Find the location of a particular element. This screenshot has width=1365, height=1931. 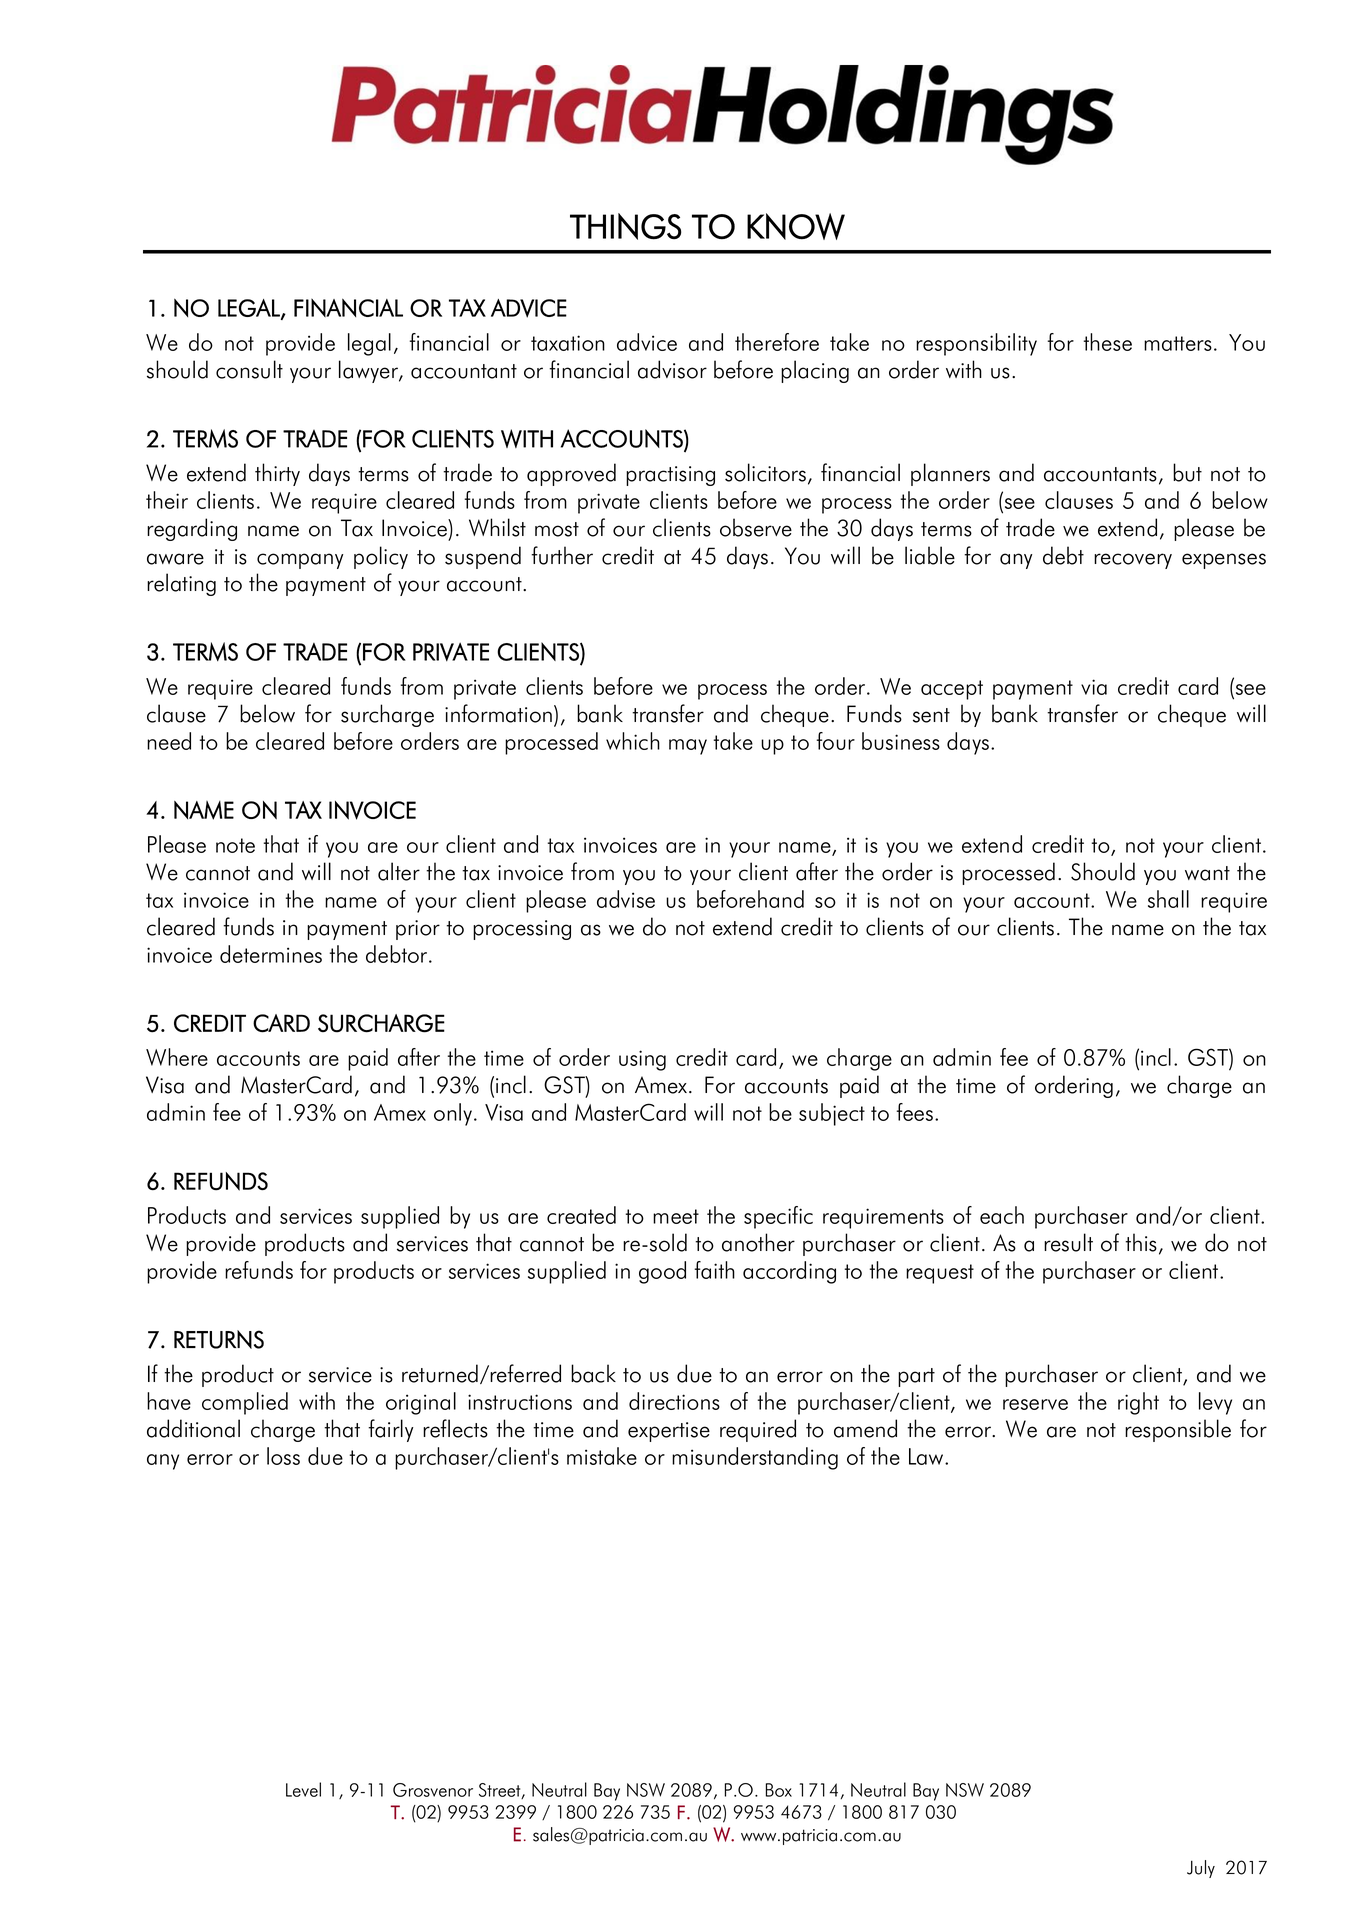

Box is located at coordinates (779, 1790).
